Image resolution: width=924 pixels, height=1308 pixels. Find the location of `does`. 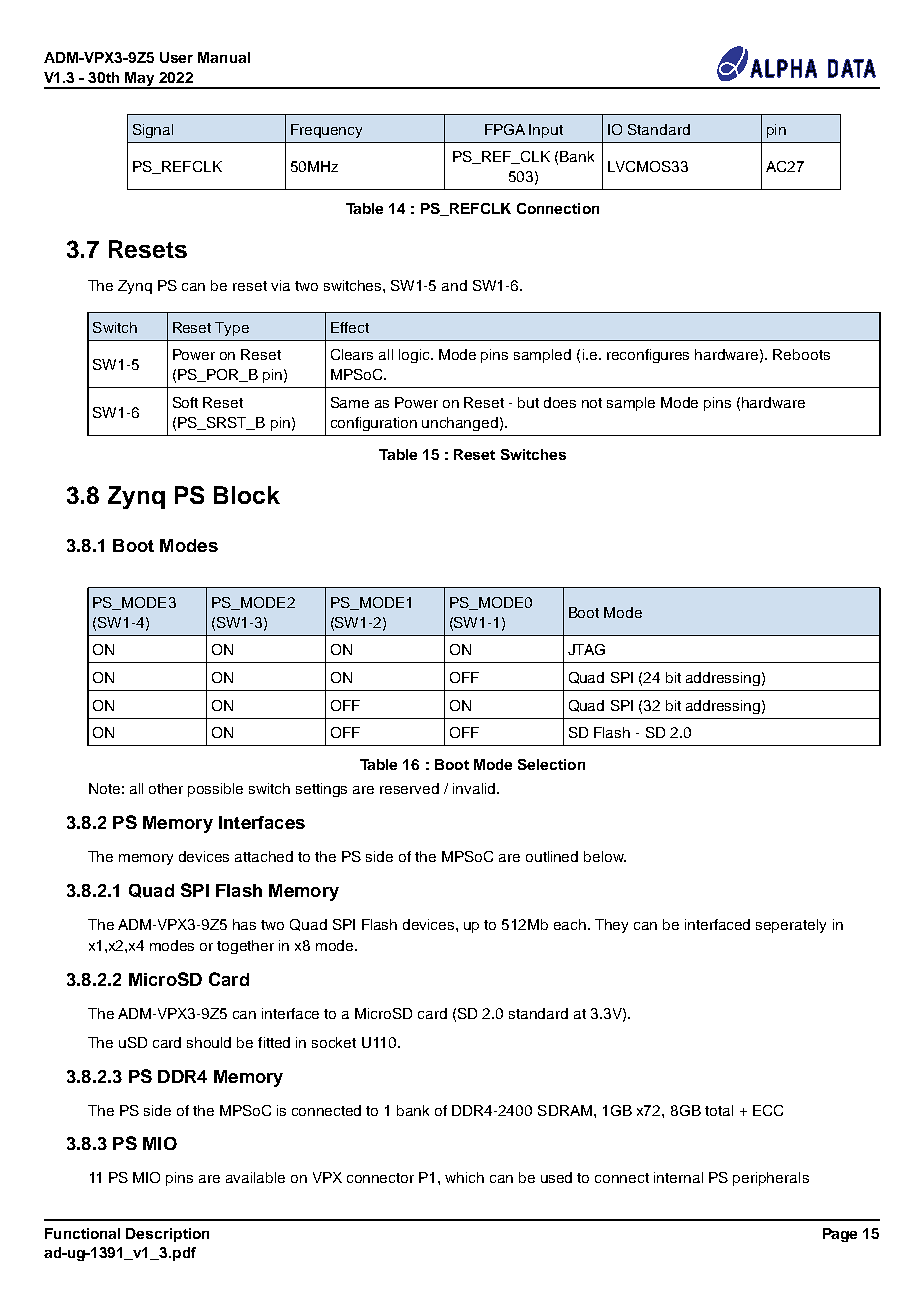

does is located at coordinates (560, 402).
